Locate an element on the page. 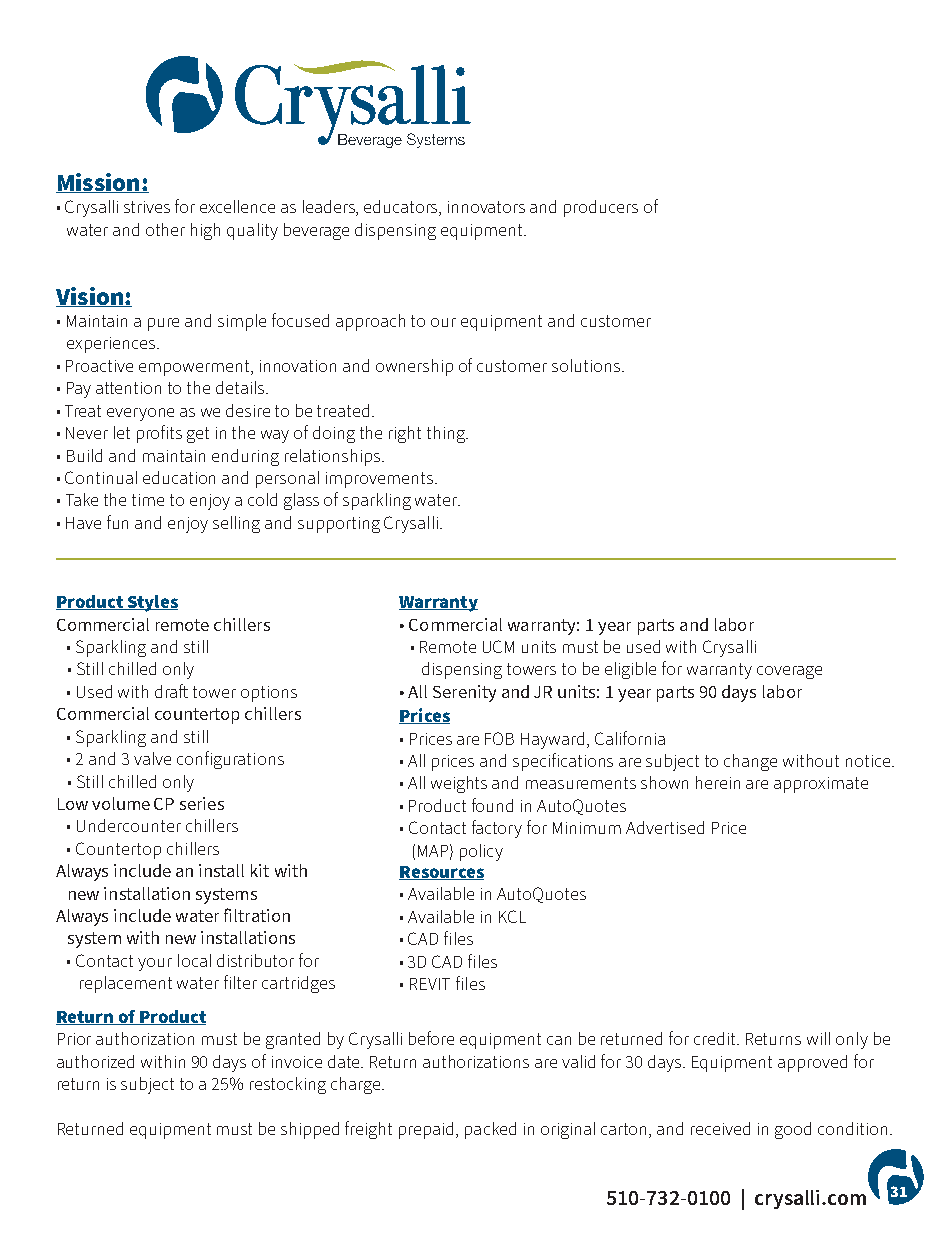 This page has height=1233, width=952. solutions is located at coordinates (587, 365).
